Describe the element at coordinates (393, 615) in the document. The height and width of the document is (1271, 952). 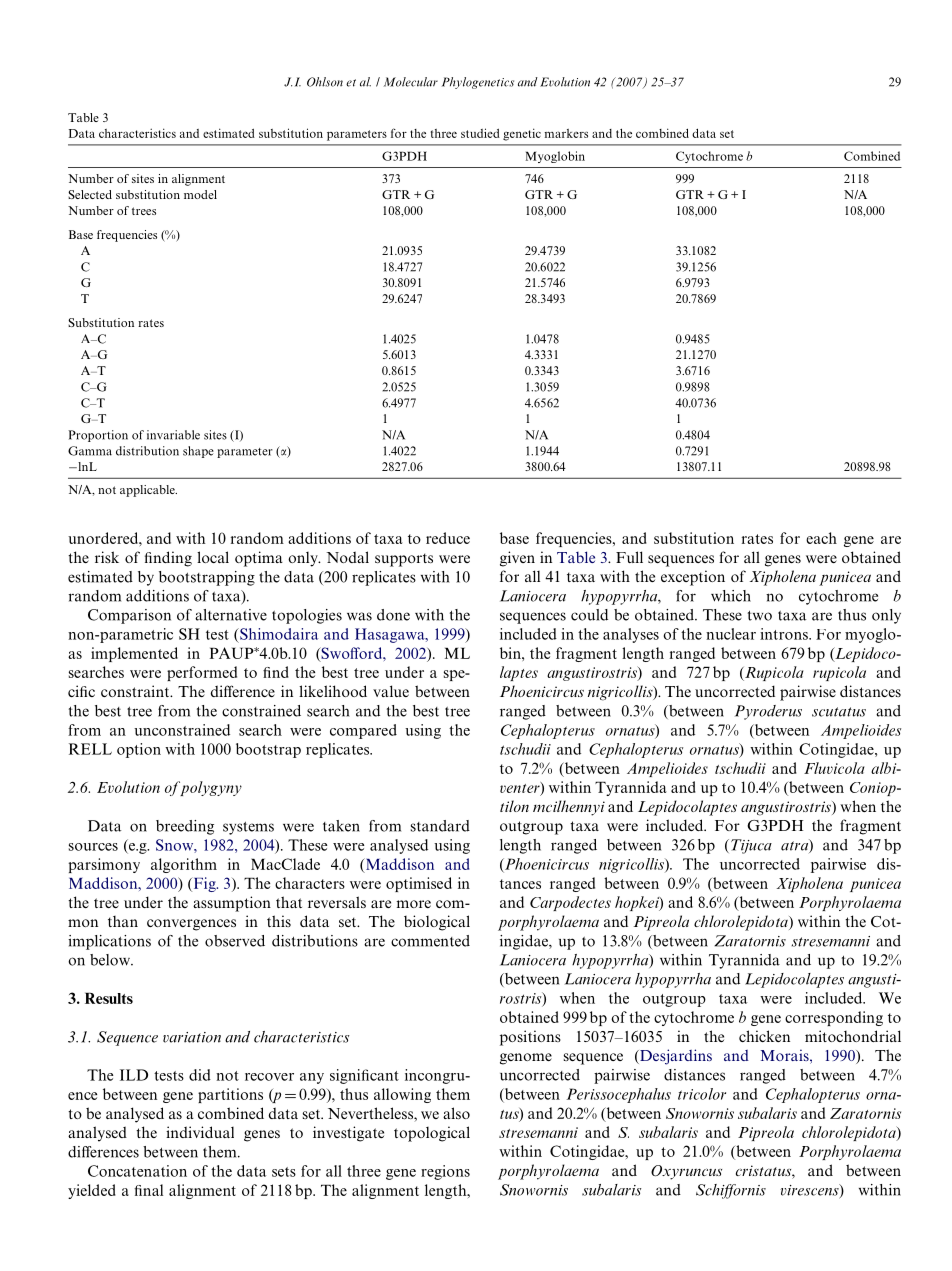
I see `done` at that location.
